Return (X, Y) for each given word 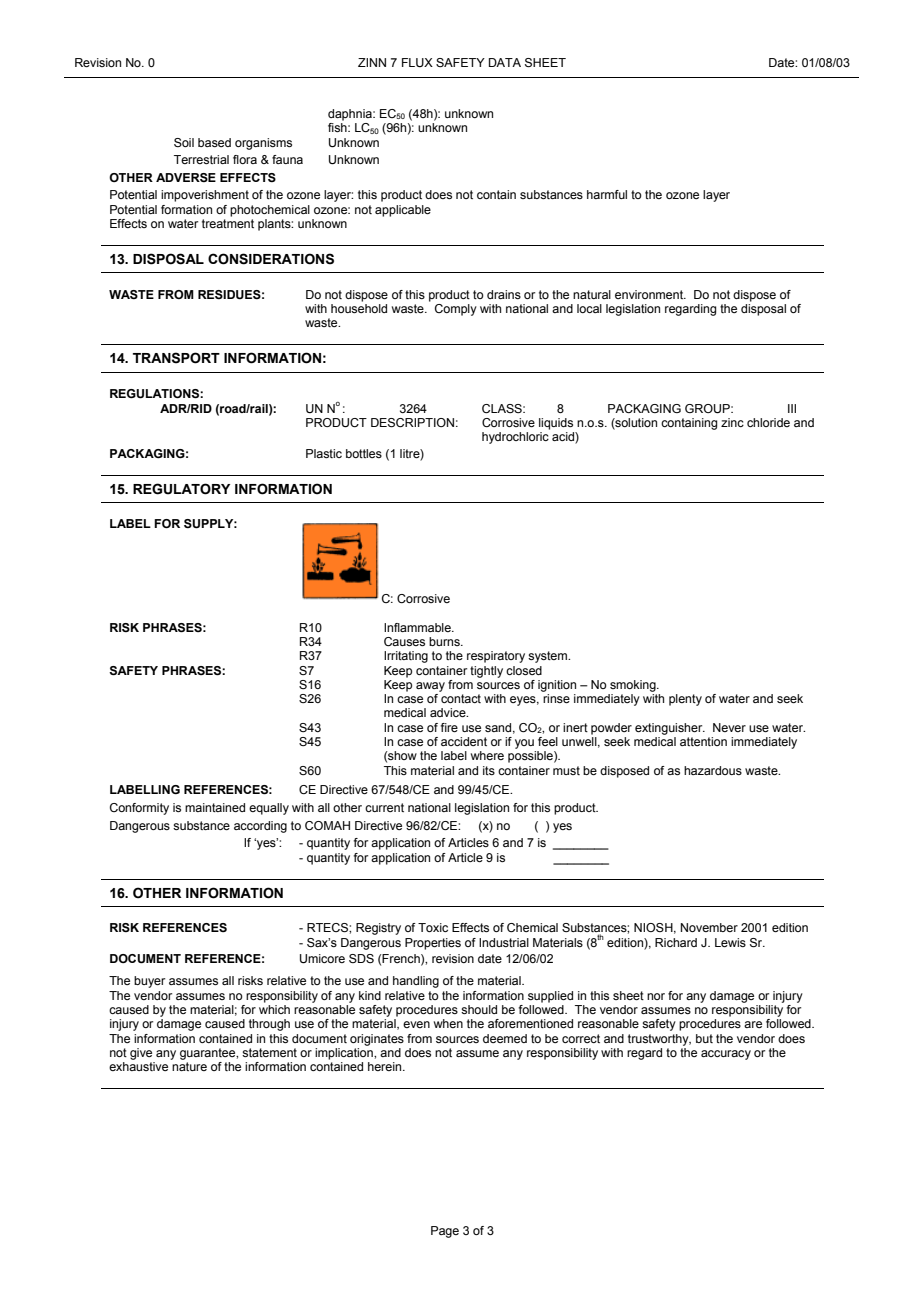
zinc (732, 422)
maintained (215, 807)
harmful (607, 194)
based (214, 142)
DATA (505, 62)
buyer (149, 982)
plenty (685, 700)
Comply (456, 310)
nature (189, 1066)
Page (445, 1232)
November (709, 927)
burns (445, 641)
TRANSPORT (176, 358)
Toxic (433, 927)
